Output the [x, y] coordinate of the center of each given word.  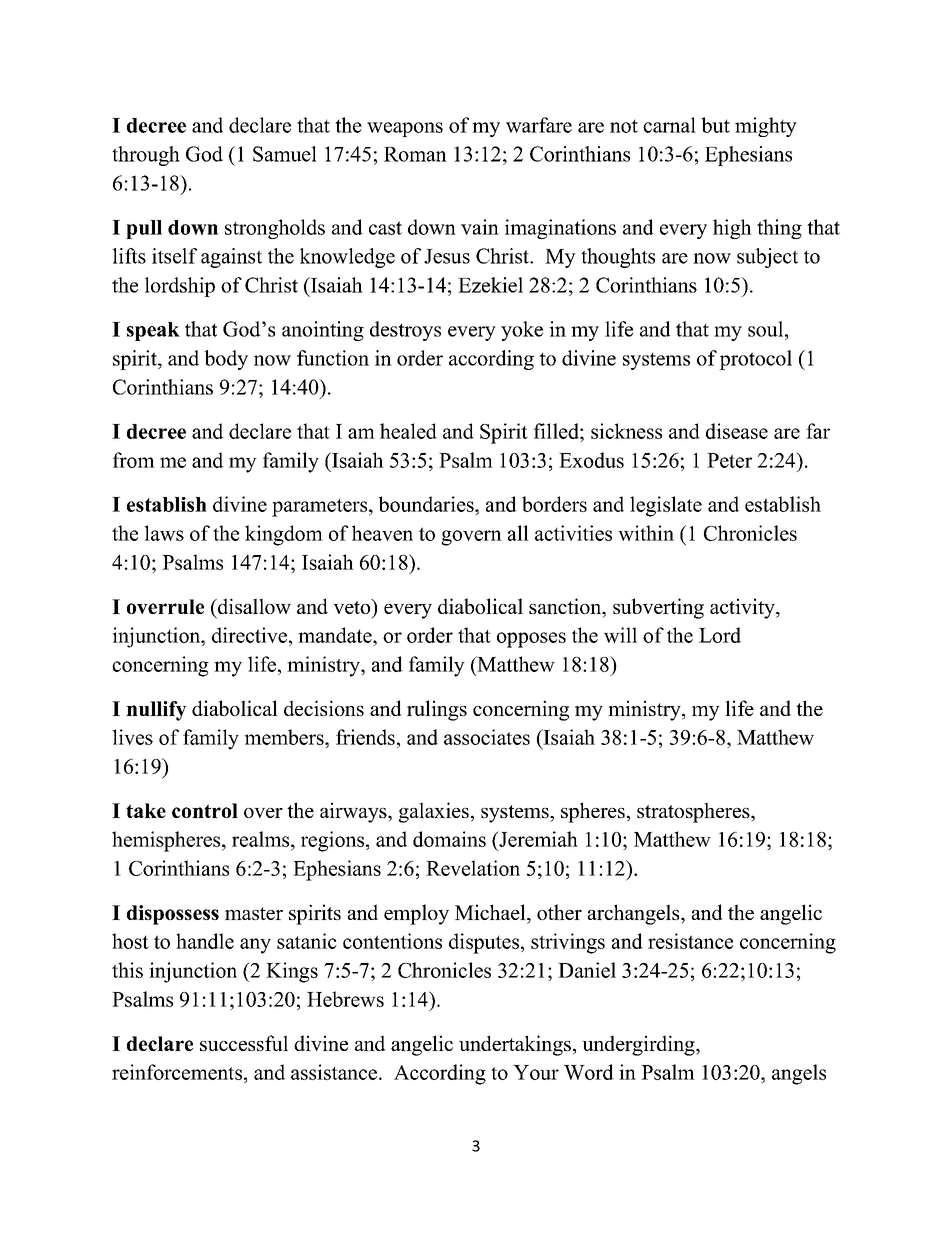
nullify [156, 711]
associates [487, 737]
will [620, 635]
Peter [729, 460]
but [715, 125]
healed [408, 431]
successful [244, 1043]
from [134, 460]
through [146, 156]
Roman [415, 154]
